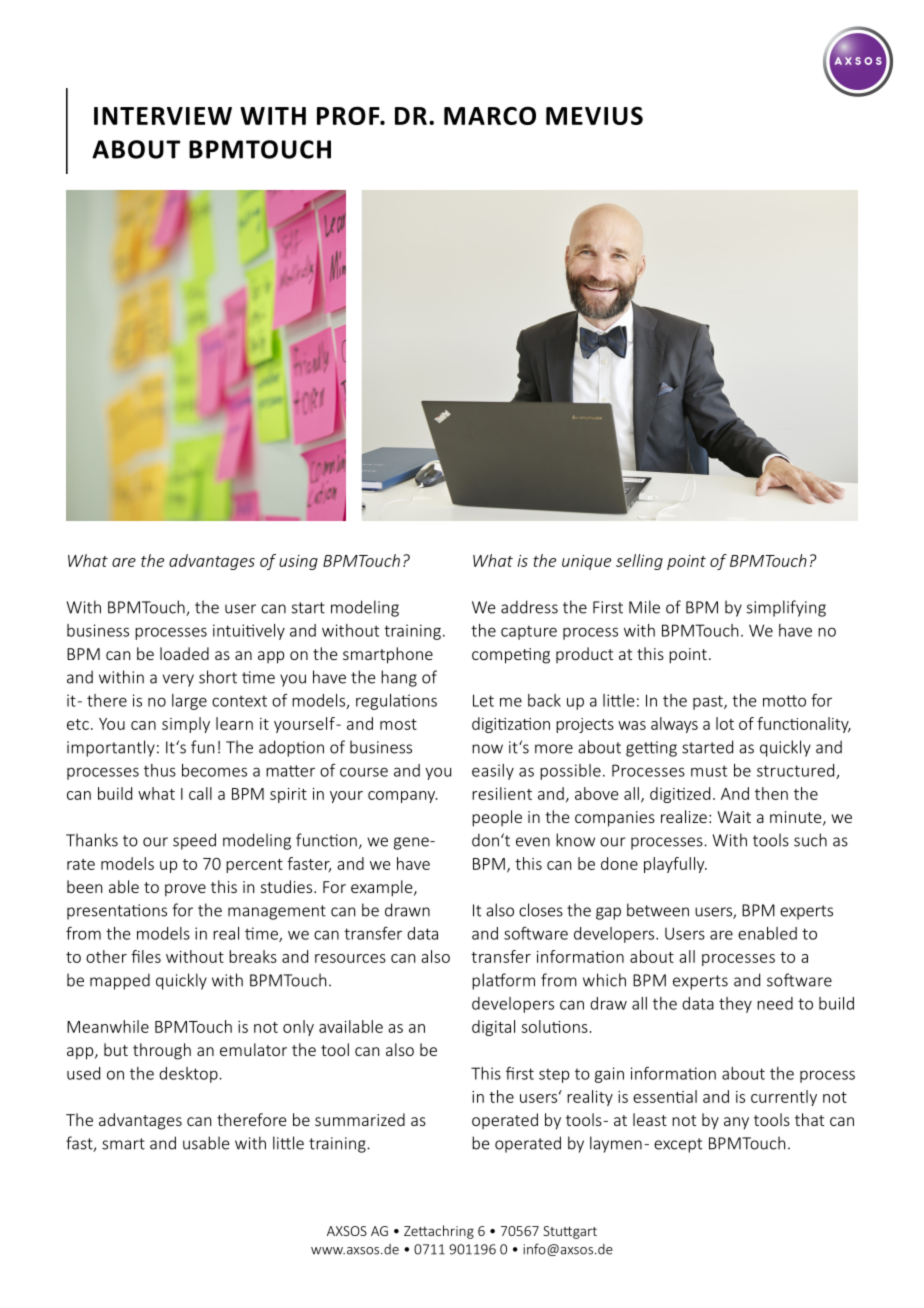  What do you see at coordinates (734, 817) in the image?
I see `Wait` at bounding box center [734, 817].
